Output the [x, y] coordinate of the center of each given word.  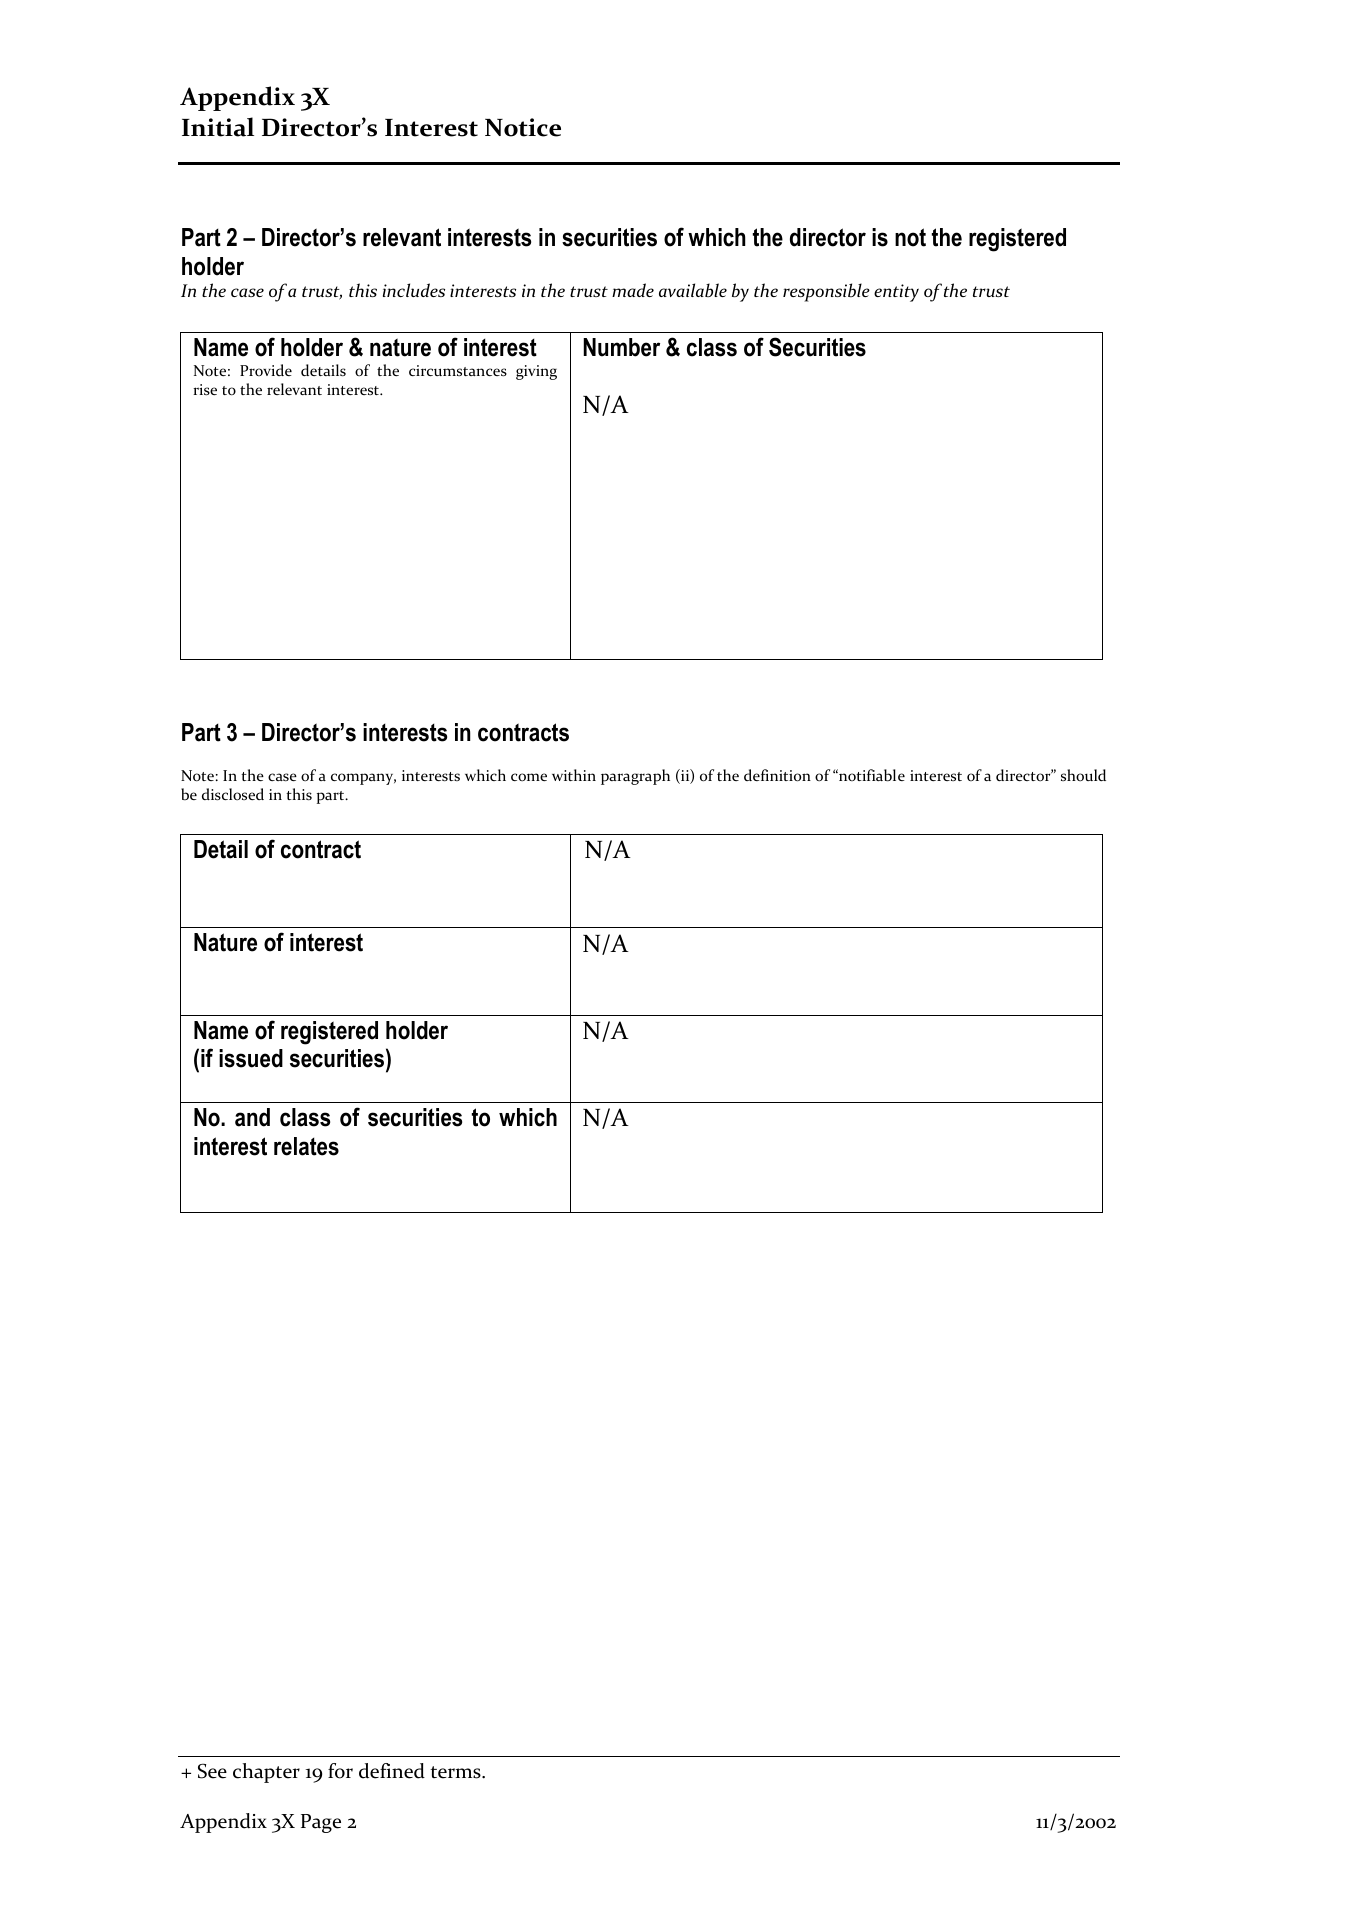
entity [896, 293]
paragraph [635, 777]
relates [306, 1146]
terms [456, 1772]
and [252, 1117]
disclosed [233, 794]
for [340, 1771]
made [633, 290]
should [1083, 775]
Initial [218, 127]
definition [777, 775]
